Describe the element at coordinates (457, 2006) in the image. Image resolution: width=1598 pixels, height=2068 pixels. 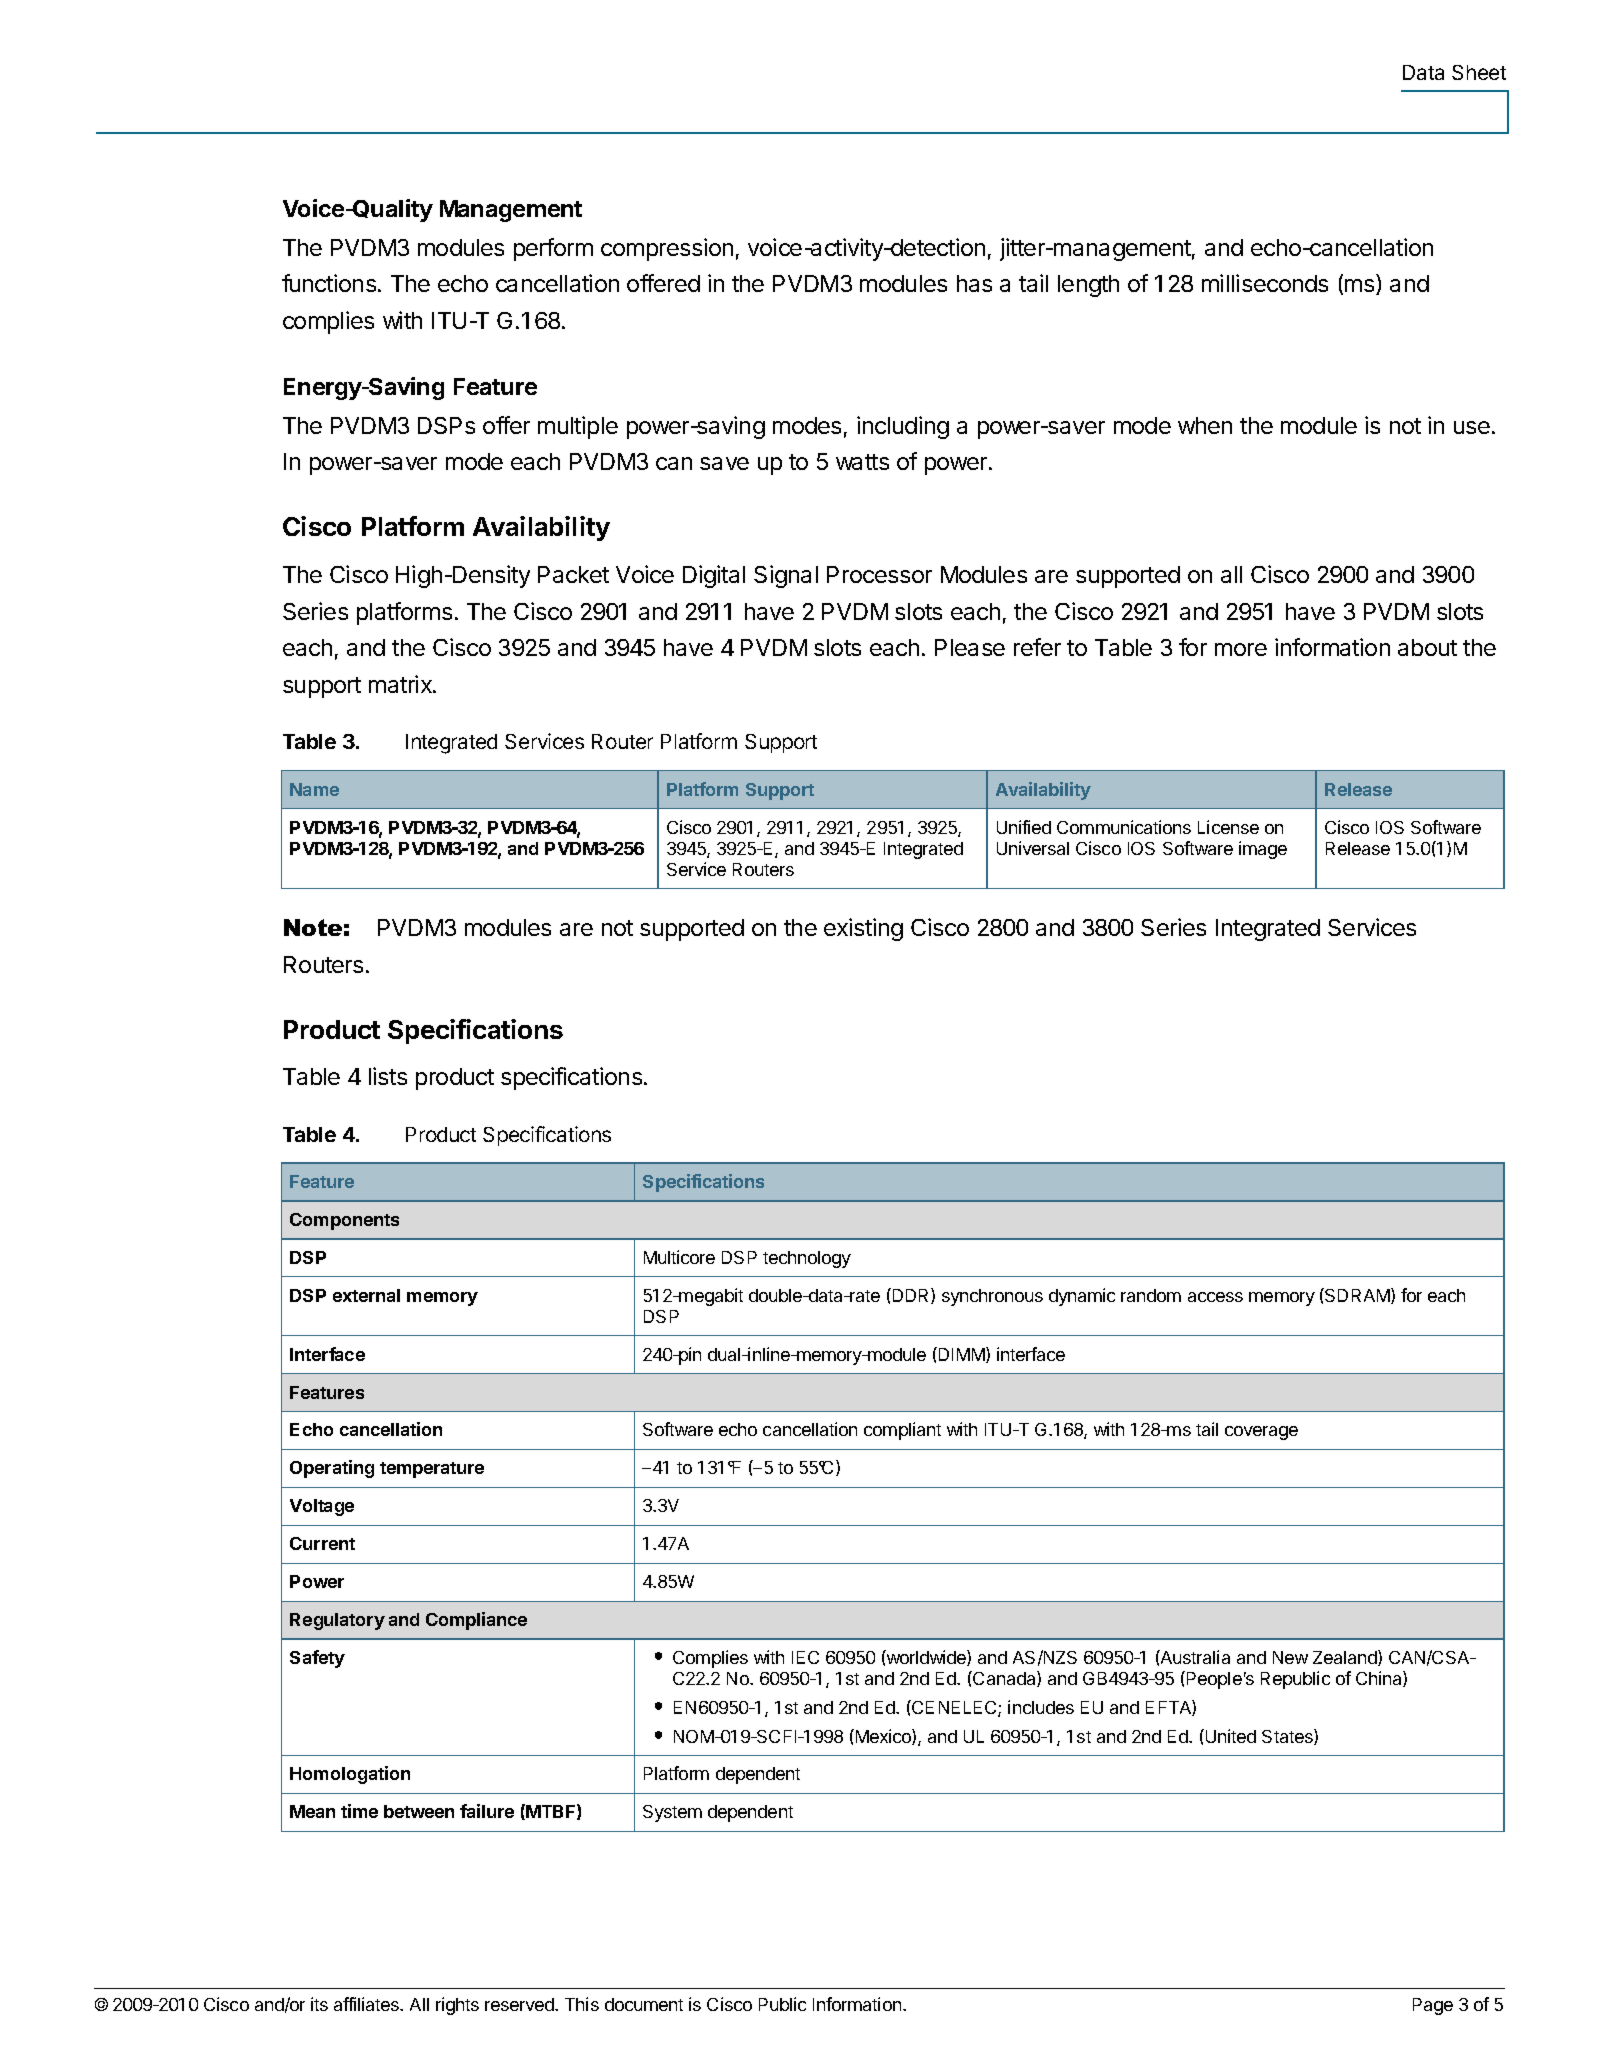
I see `rights` at that location.
